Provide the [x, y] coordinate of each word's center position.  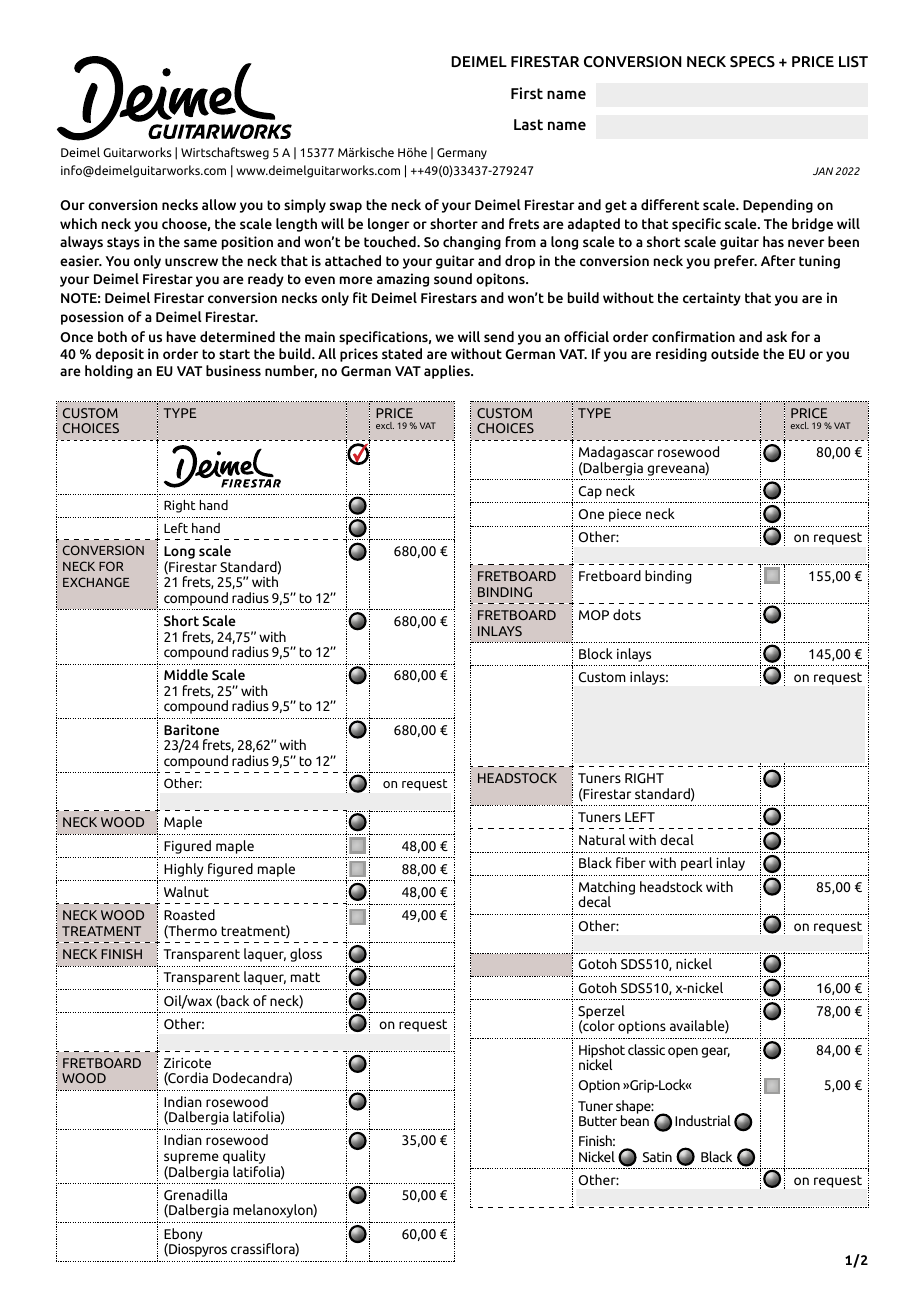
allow [219, 204]
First [527, 93]
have [181, 336]
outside [735, 353]
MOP [594, 615]
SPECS [752, 62]
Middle [186, 674]
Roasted [189, 914]
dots [627, 614]
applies [448, 372]
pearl [696, 864]
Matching [607, 889]
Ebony [183, 1236]
